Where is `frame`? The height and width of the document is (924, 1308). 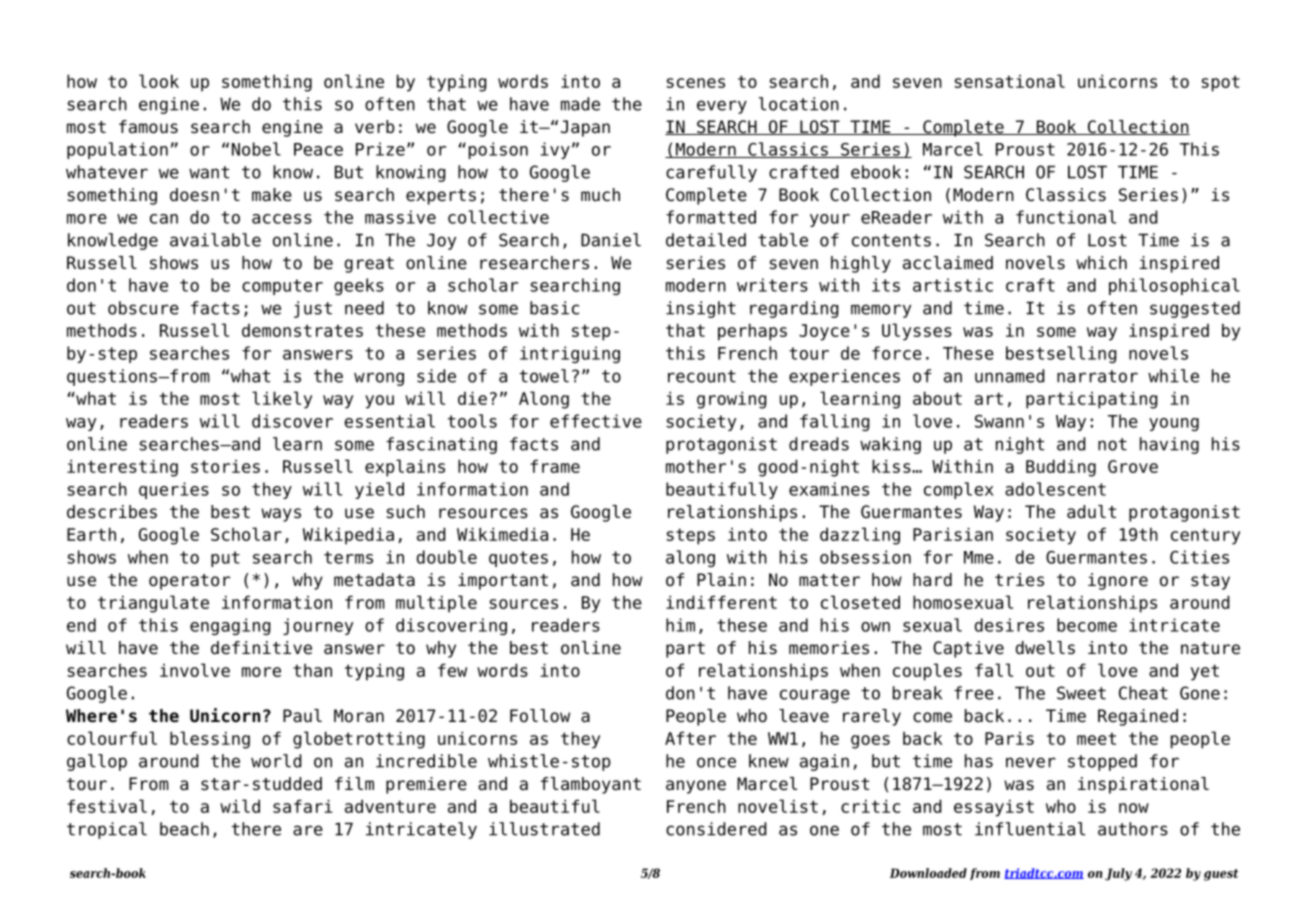
frame is located at coordinates (555, 466).
